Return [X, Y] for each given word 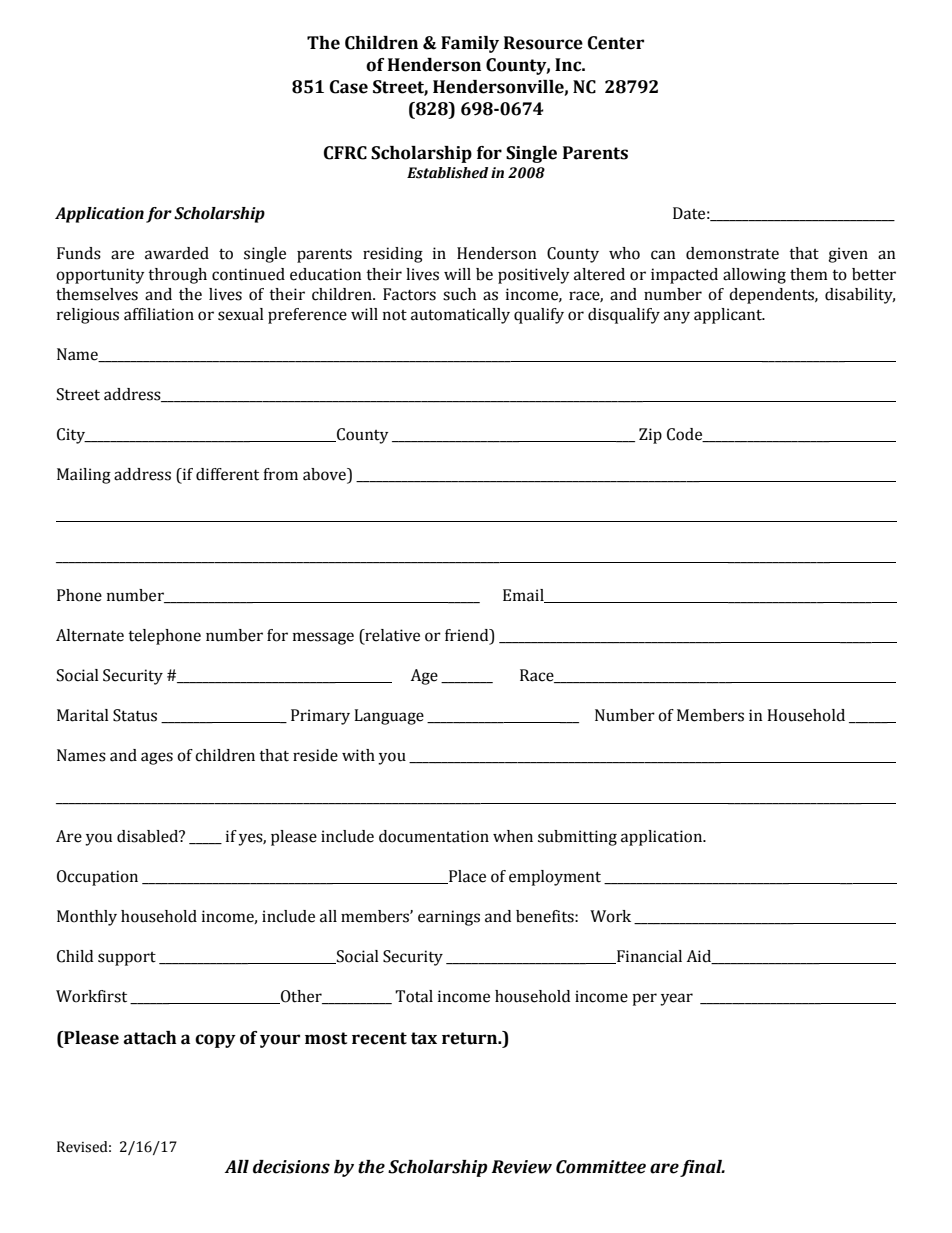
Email [524, 596]
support [127, 959]
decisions [291, 1167]
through [177, 276]
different [227, 474]
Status [135, 715]
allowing [754, 276]
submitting [577, 838]
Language [389, 717]
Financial [648, 957]
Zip [650, 436]
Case [349, 87]
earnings [449, 918]
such [459, 294]
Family [470, 44]
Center [616, 43]
